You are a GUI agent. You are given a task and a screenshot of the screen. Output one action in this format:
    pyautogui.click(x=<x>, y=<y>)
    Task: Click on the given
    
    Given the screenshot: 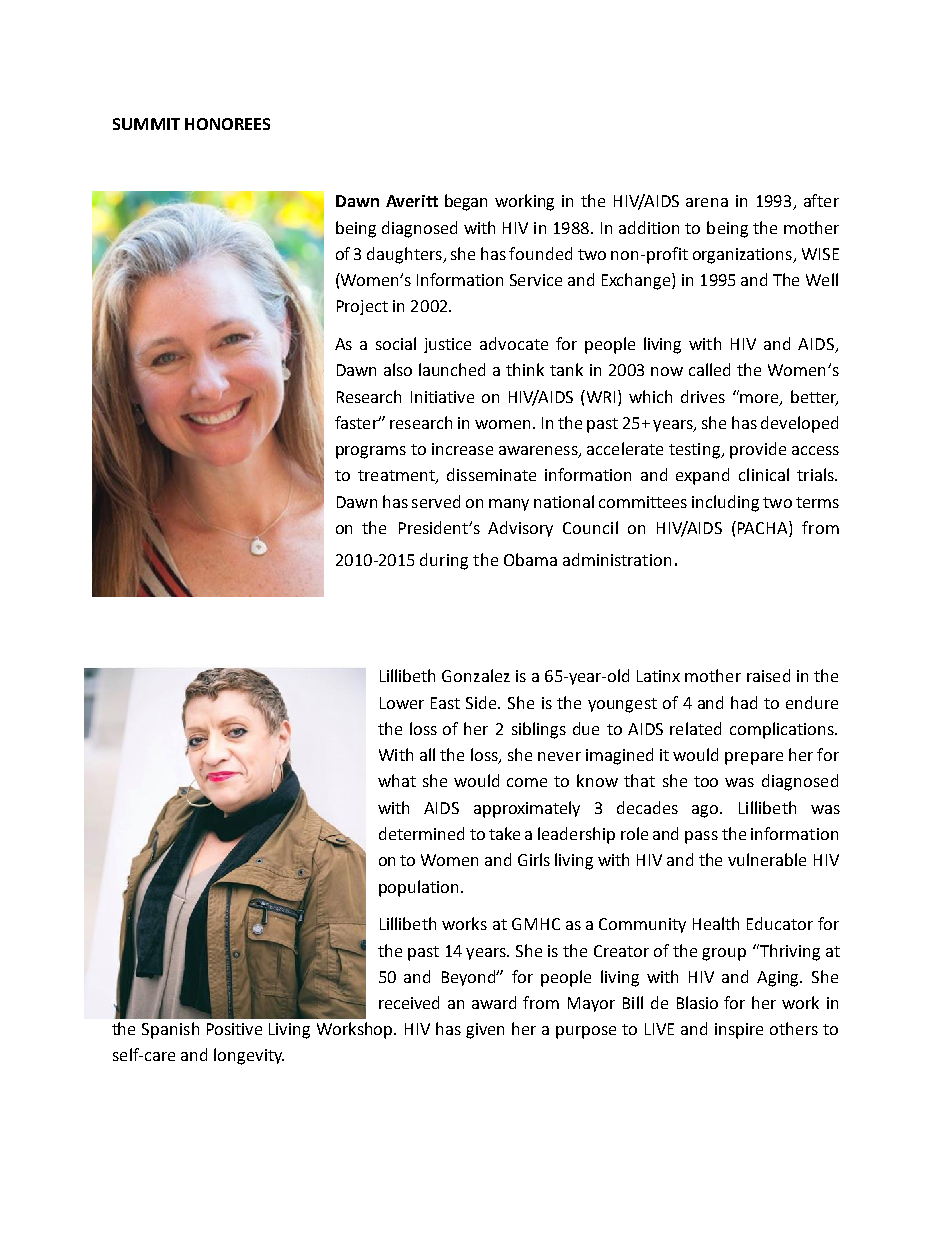 What is the action you would take?
    pyautogui.click(x=485, y=1031)
